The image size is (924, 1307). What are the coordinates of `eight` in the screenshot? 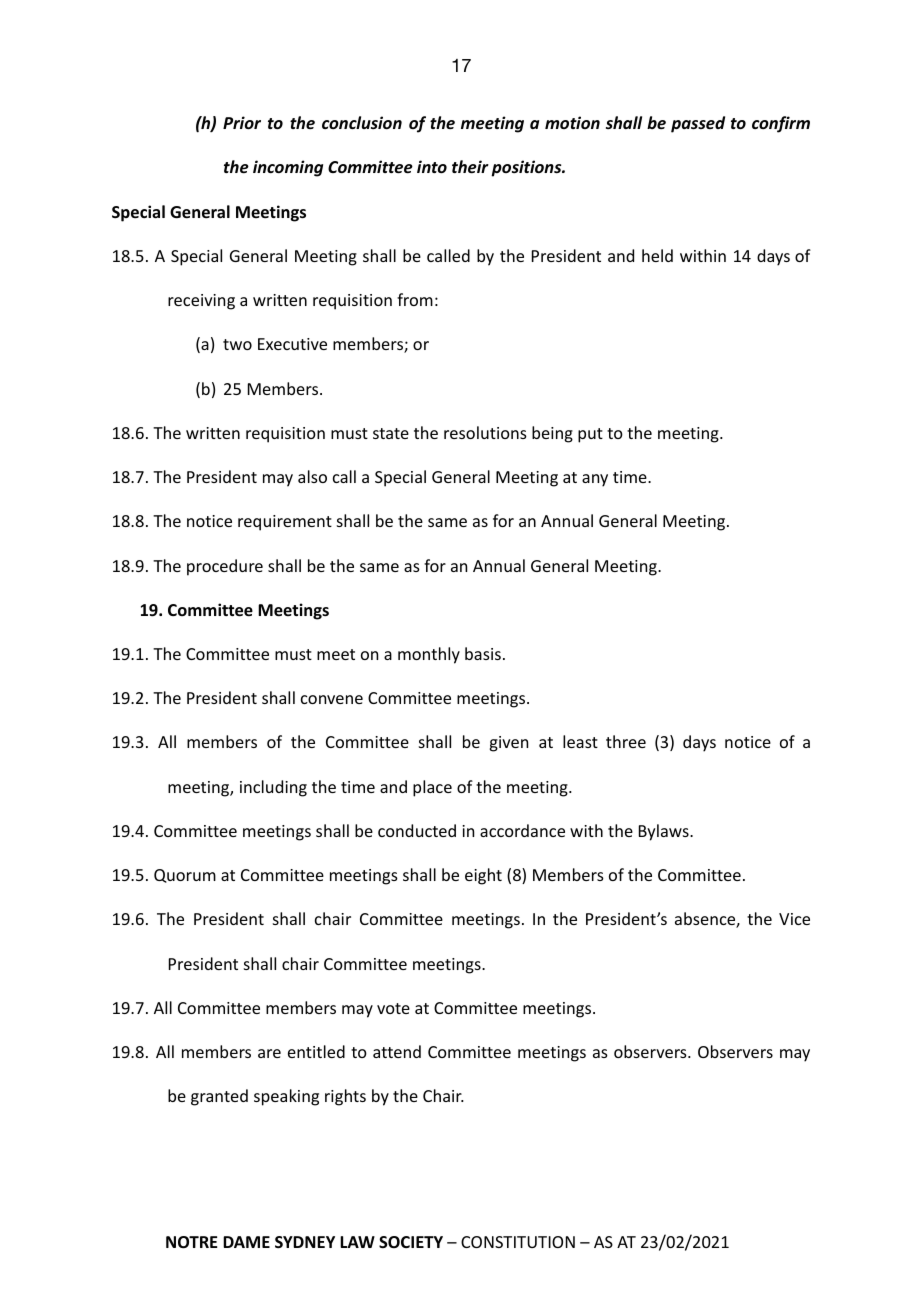 It's located at (483, 876).
